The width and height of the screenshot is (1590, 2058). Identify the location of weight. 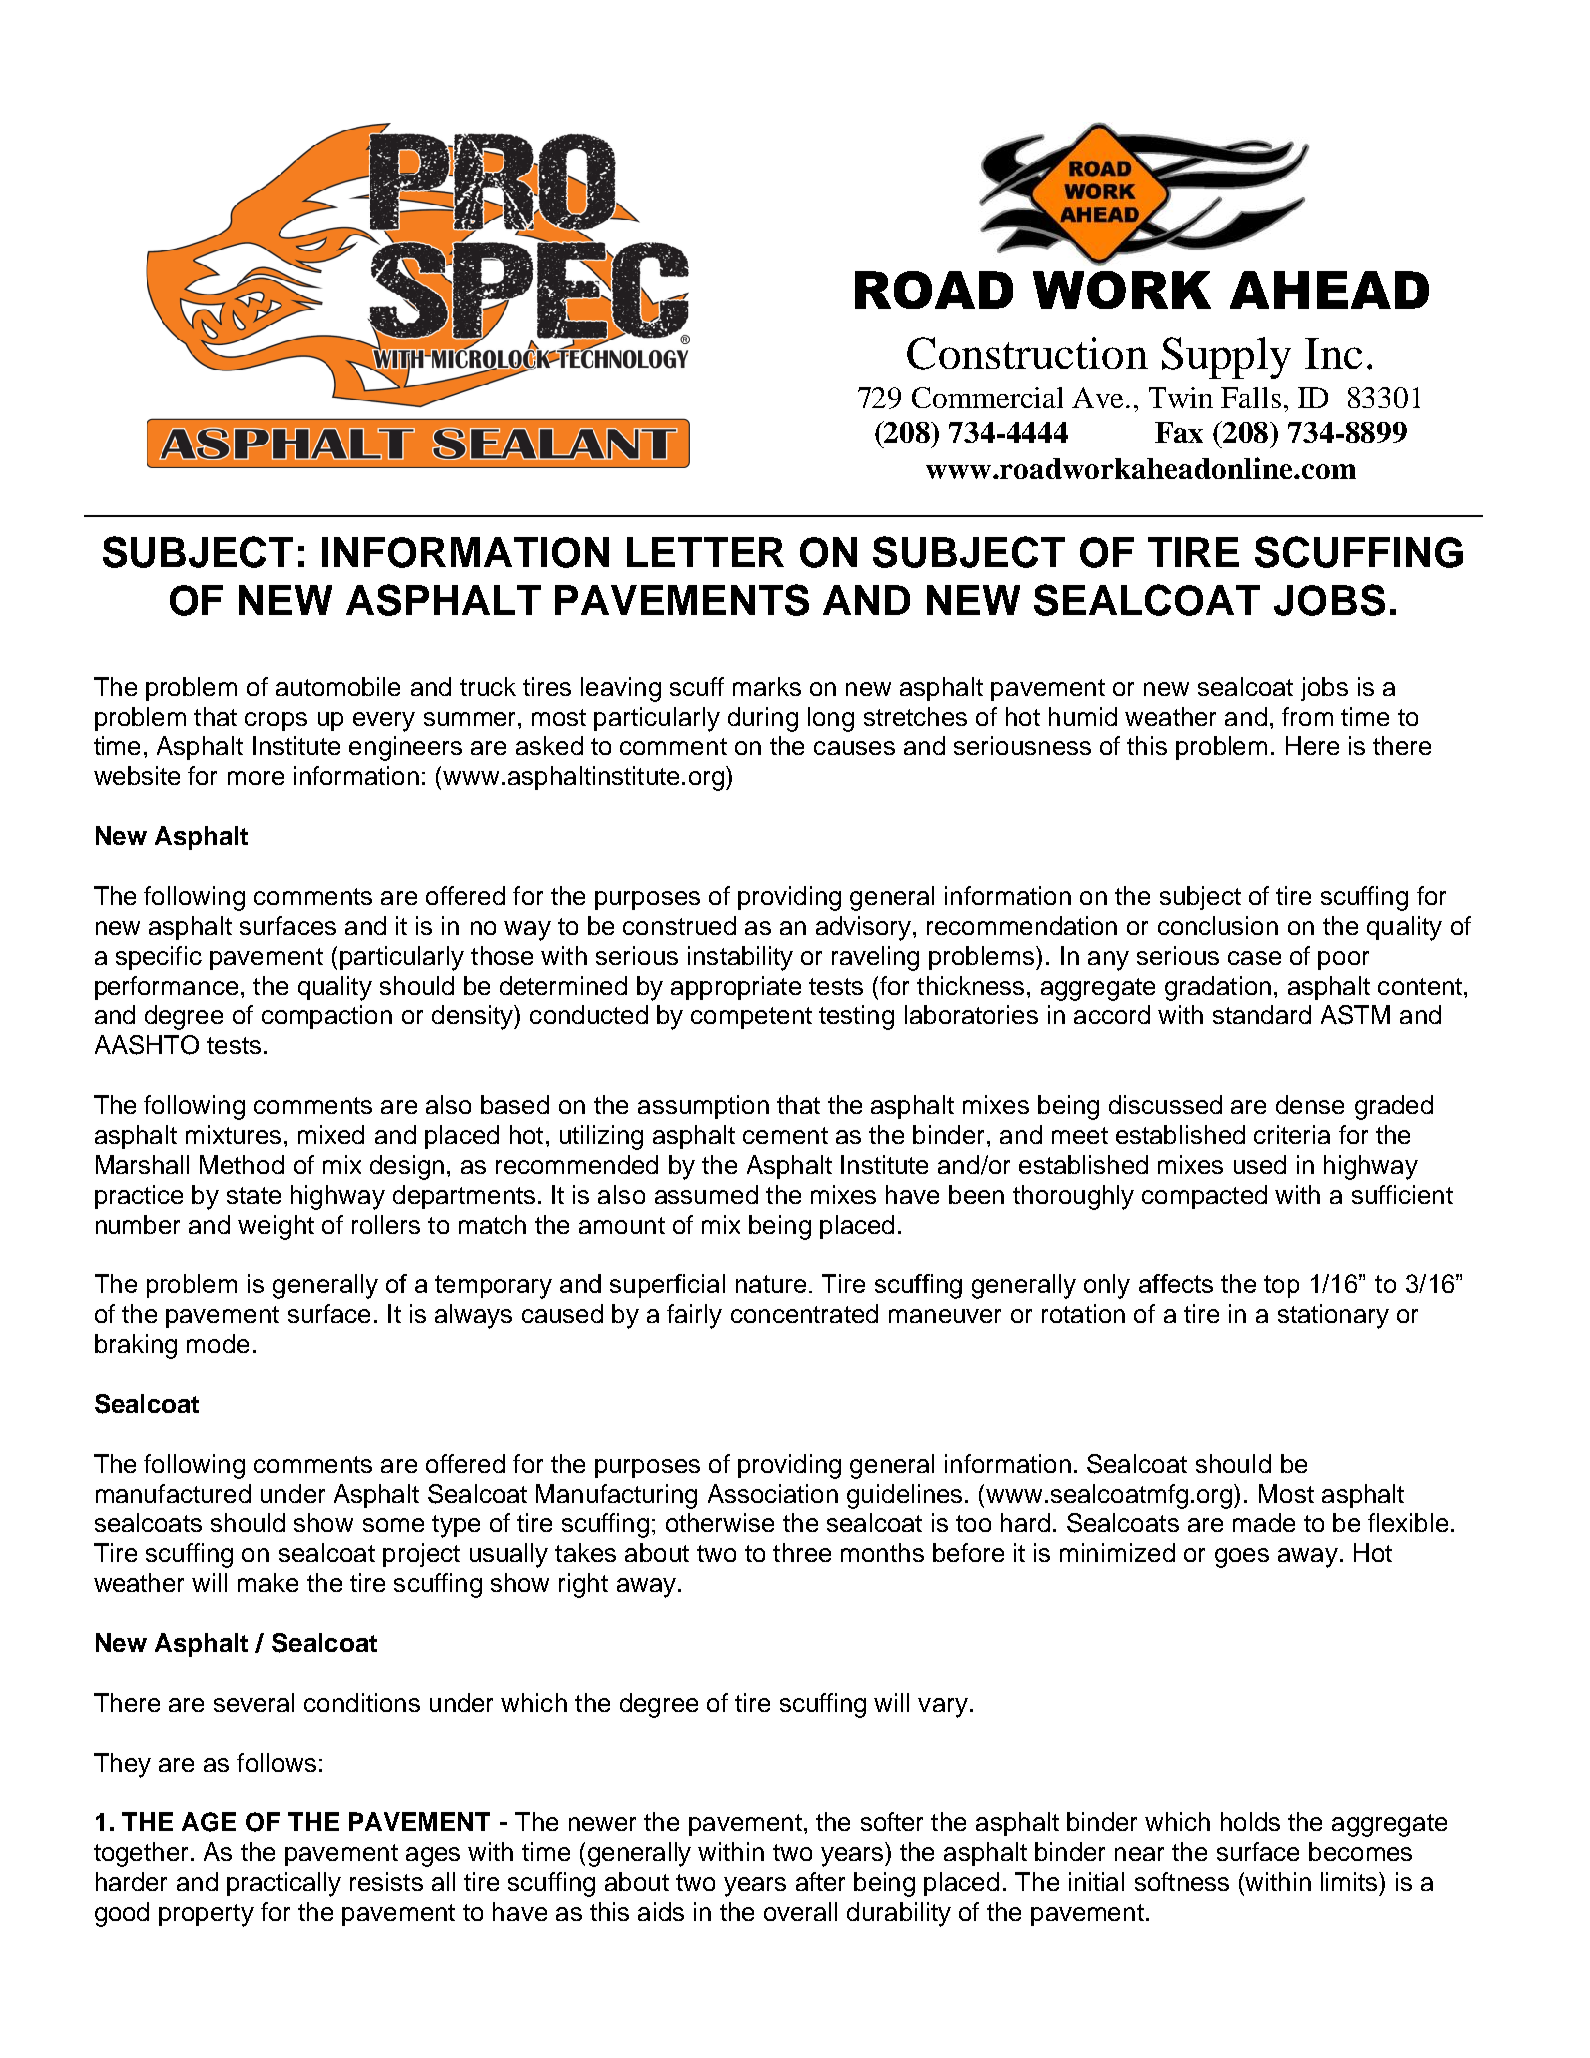
(276, 1227).
